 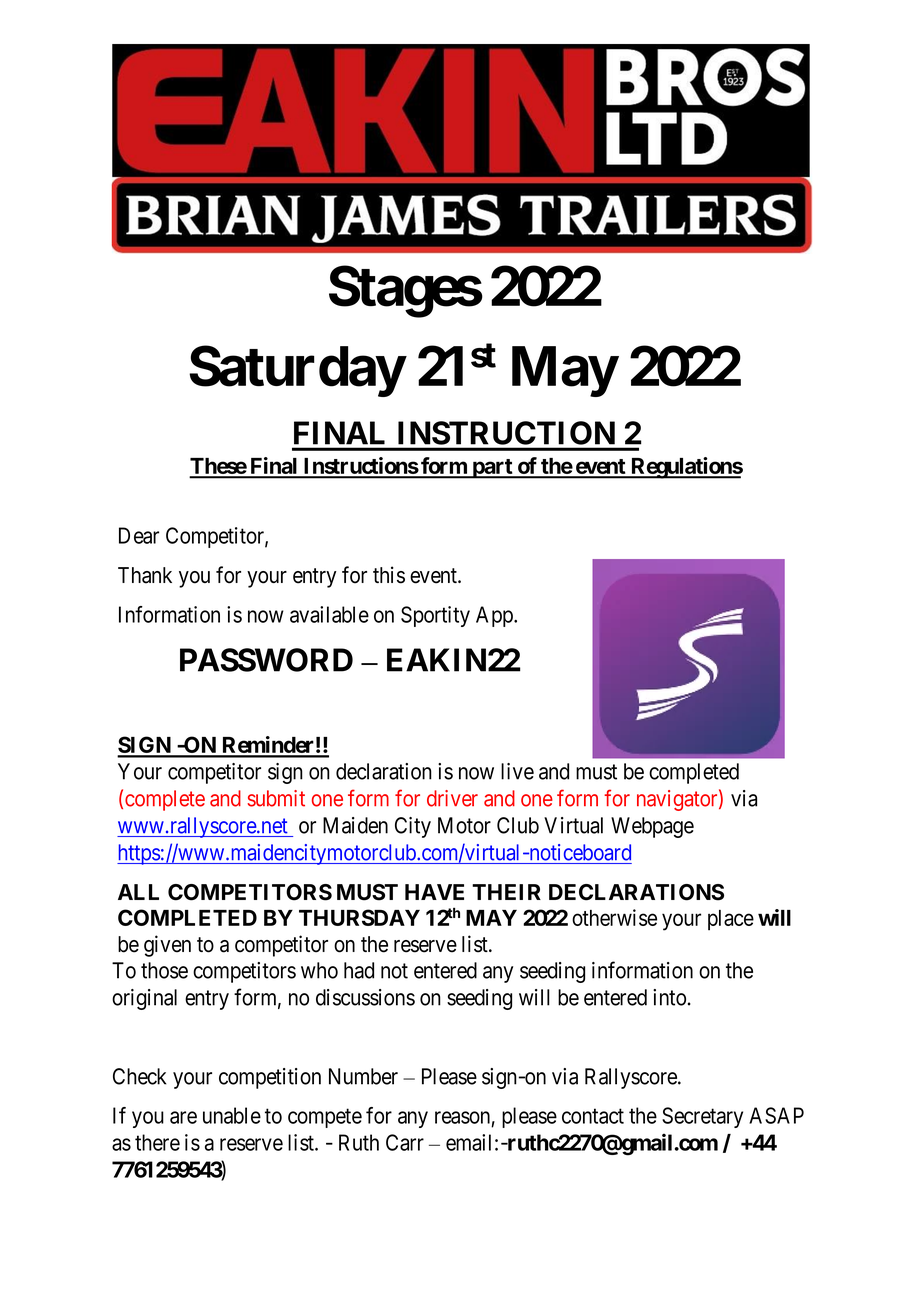 I want to click on driver, so click(x=452, y=798).
